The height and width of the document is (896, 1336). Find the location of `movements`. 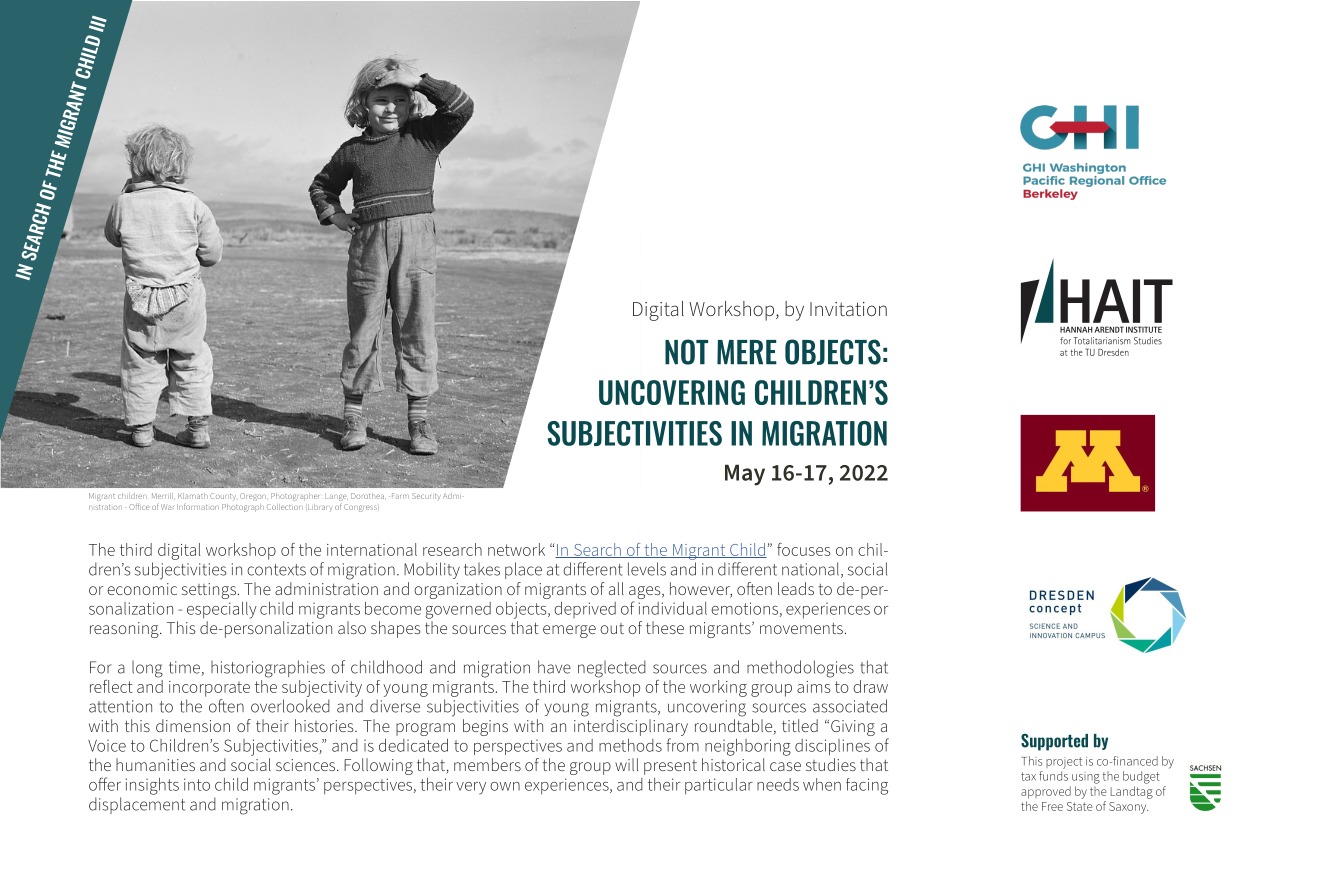

movements is located at coordinates (801, 628).
